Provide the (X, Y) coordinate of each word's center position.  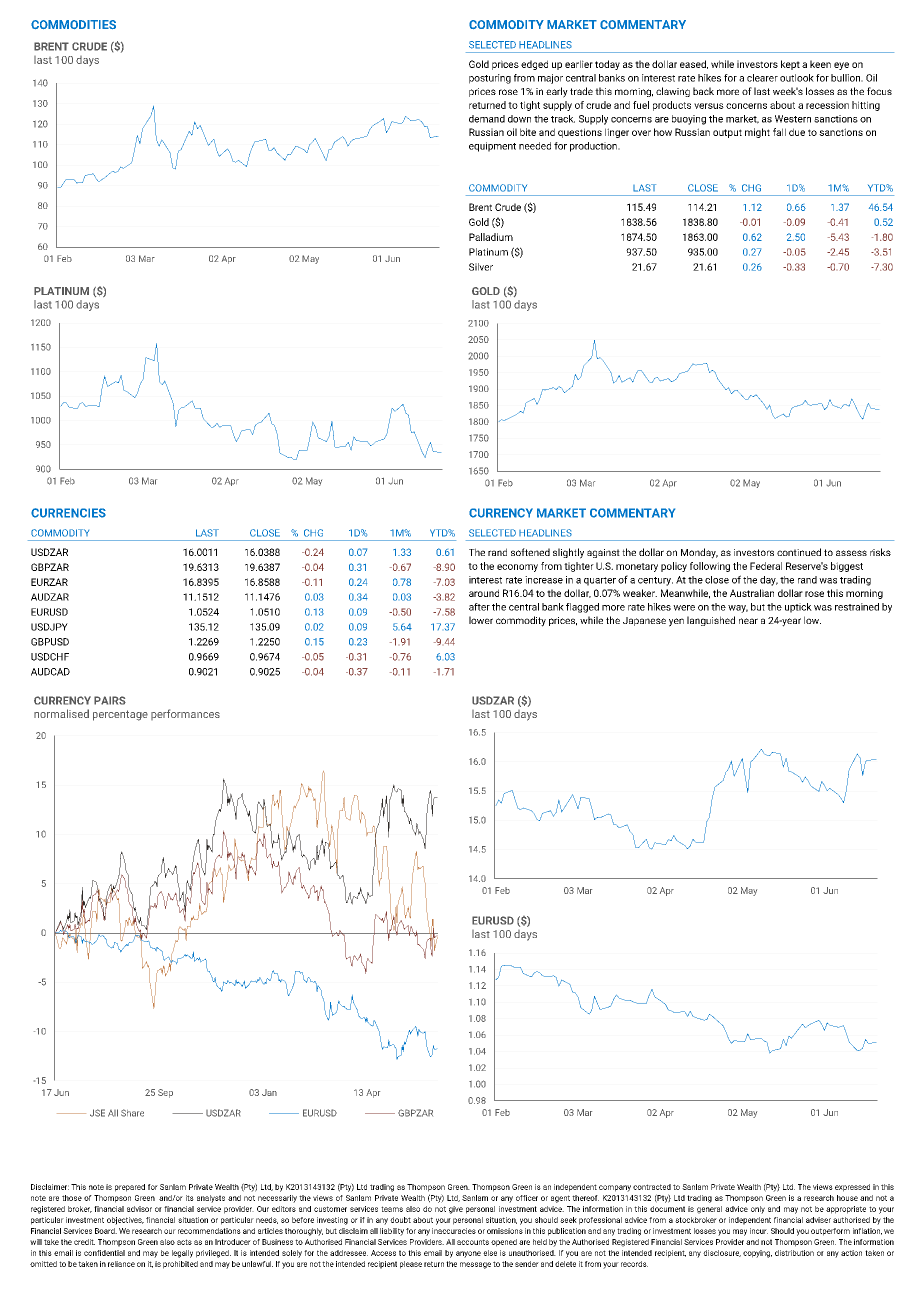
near (748, 621)
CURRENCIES (68, 513)
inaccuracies (454, 1231)
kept (790, 65)
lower (481, 620)
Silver (481, 267)
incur (759, 1231)
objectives (125, 1221)
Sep (165, 1093)
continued (799, 552)
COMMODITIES (73, 24)
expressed (852, 1188)
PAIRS (110, 700)
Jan (269, 1092)
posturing (490, 79)
